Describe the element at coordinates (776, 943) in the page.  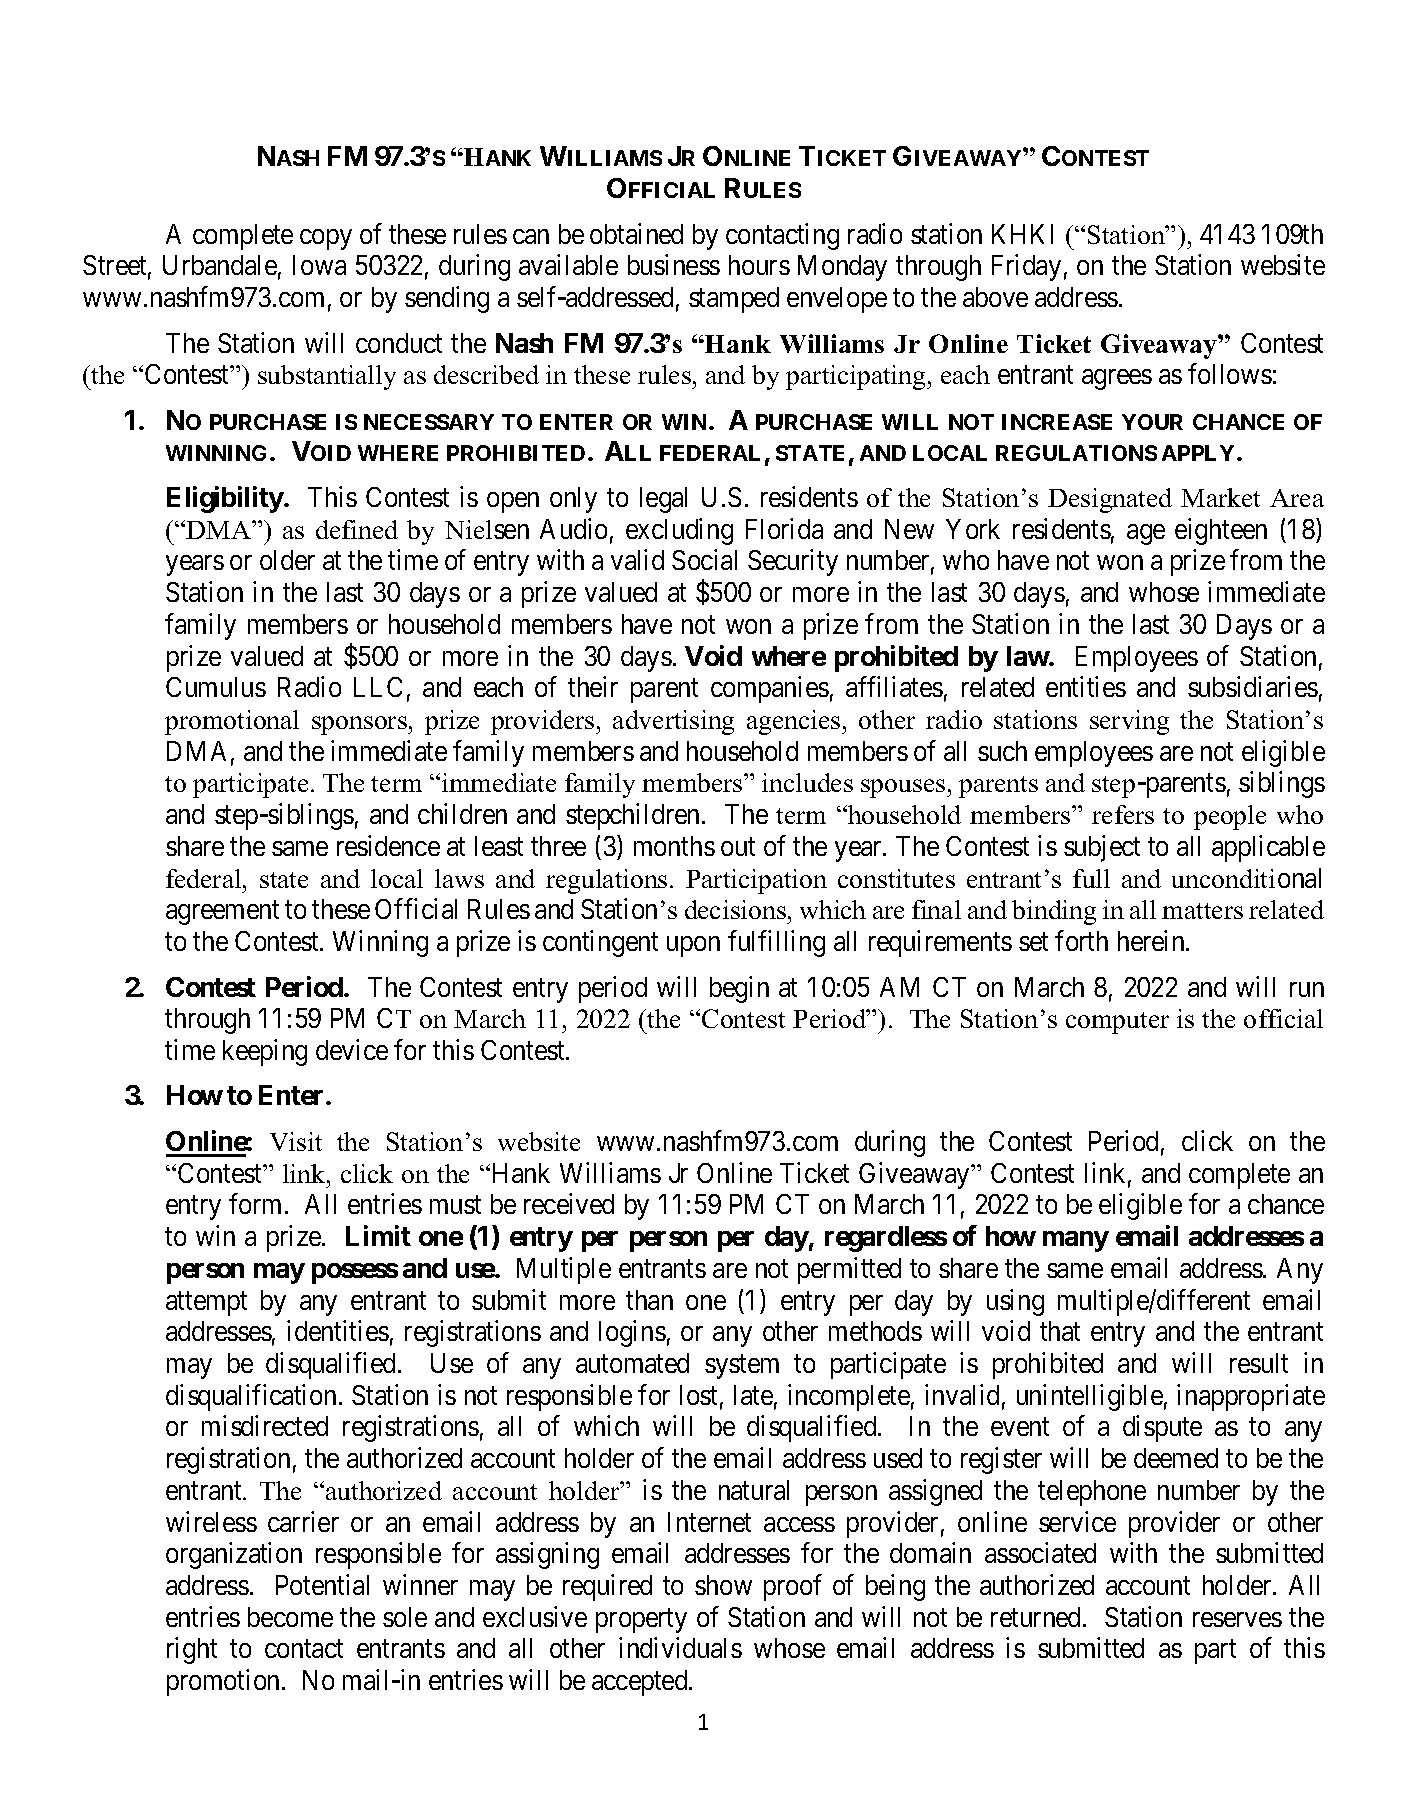
I see `fulfilling` at that location.
